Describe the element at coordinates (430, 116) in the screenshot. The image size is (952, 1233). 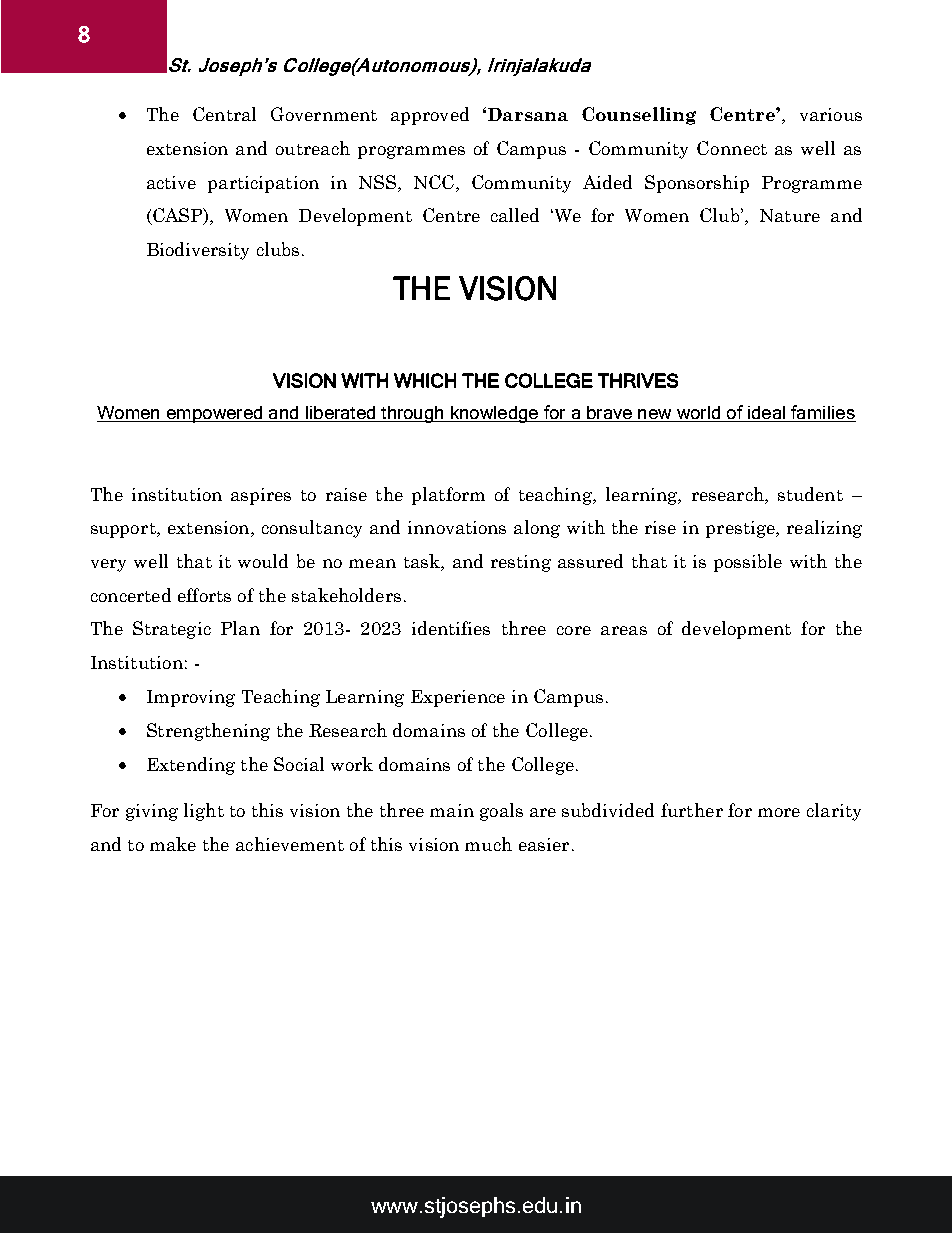
I see `approved` at that location.
